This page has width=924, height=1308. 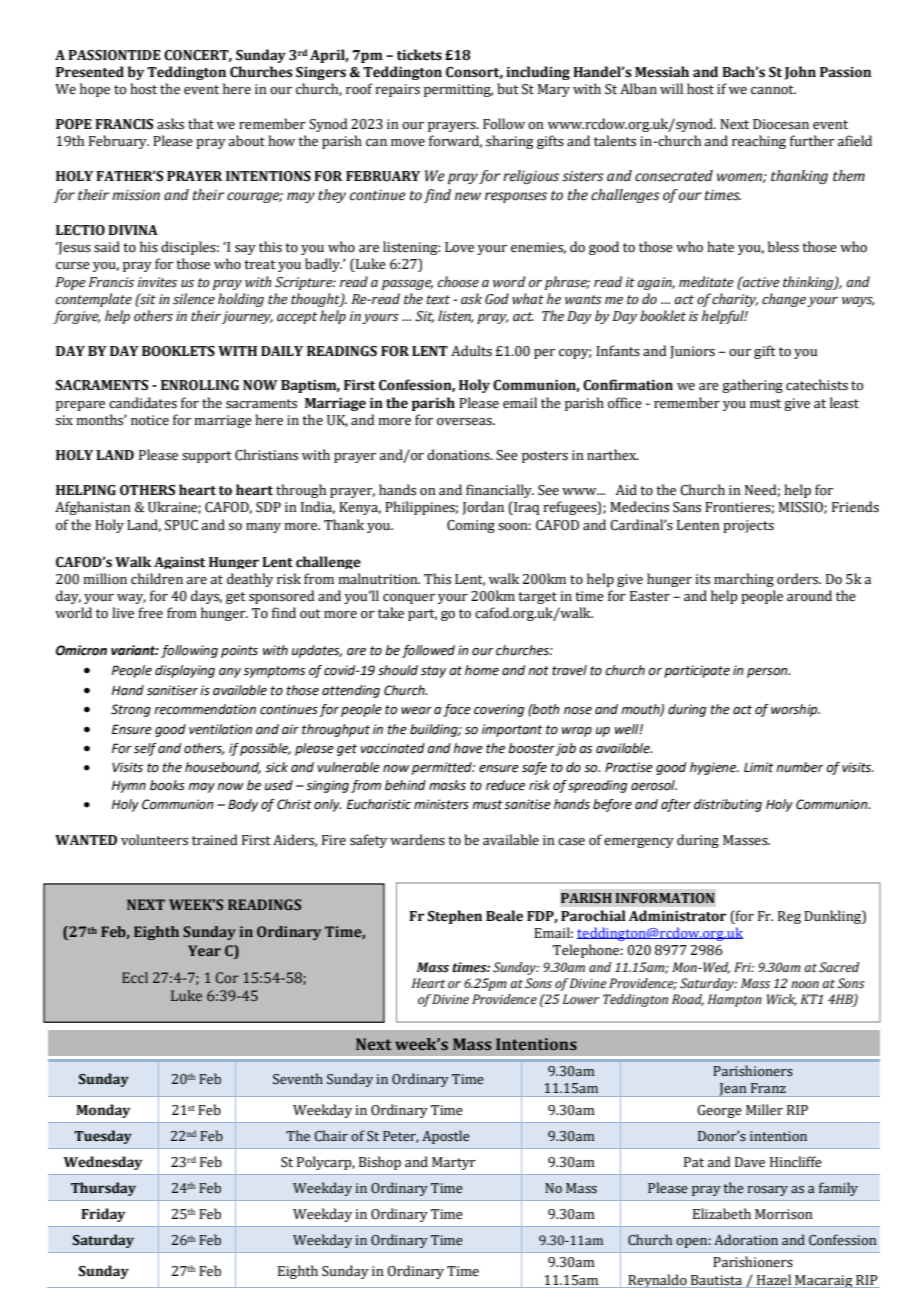 I want to click on support, so click(x=207, y=457).
